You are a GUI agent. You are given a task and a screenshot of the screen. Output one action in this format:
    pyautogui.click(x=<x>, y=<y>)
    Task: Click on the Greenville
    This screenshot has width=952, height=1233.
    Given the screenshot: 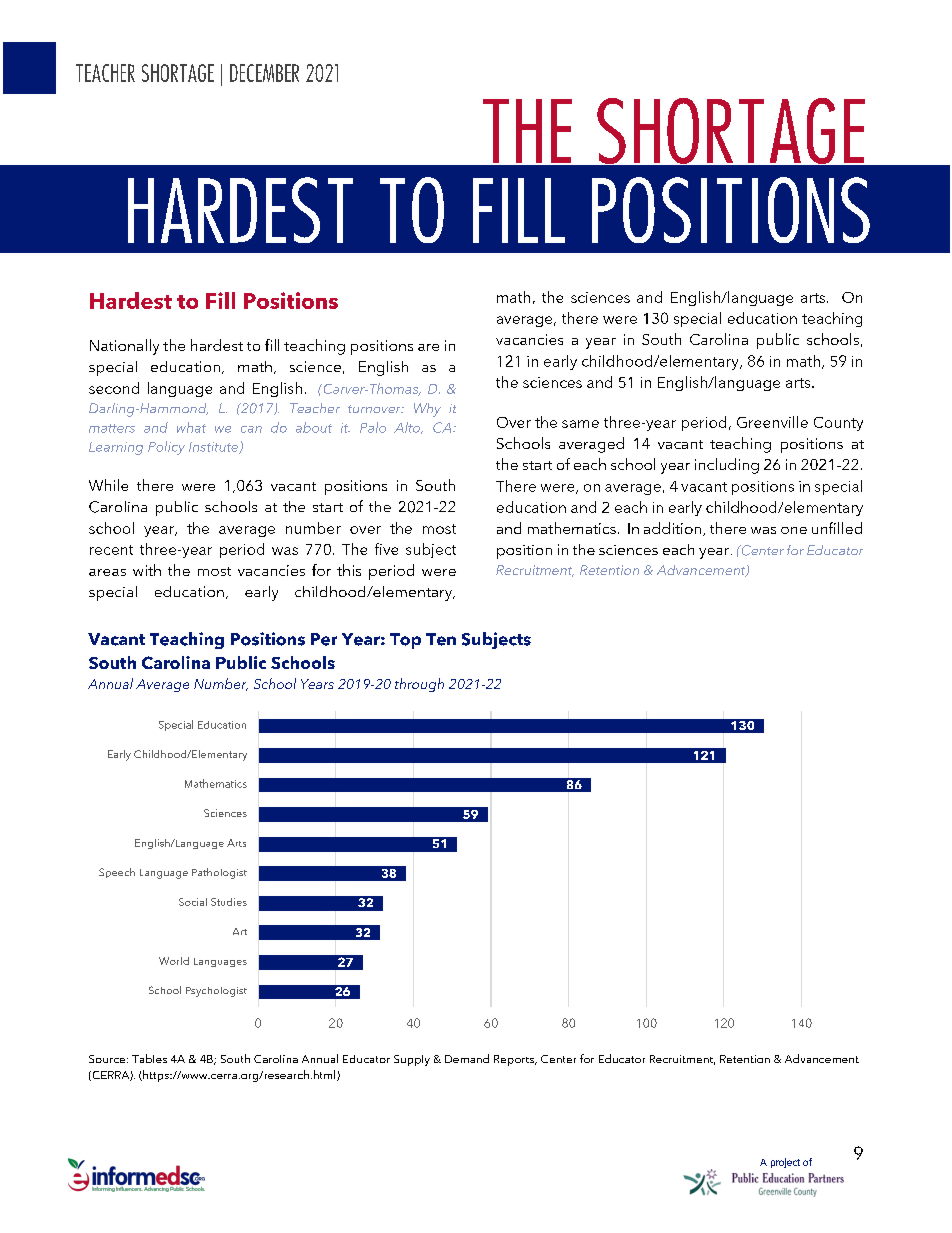 What is the action you would take?
    pyautogui.click(x=772, y=422)
